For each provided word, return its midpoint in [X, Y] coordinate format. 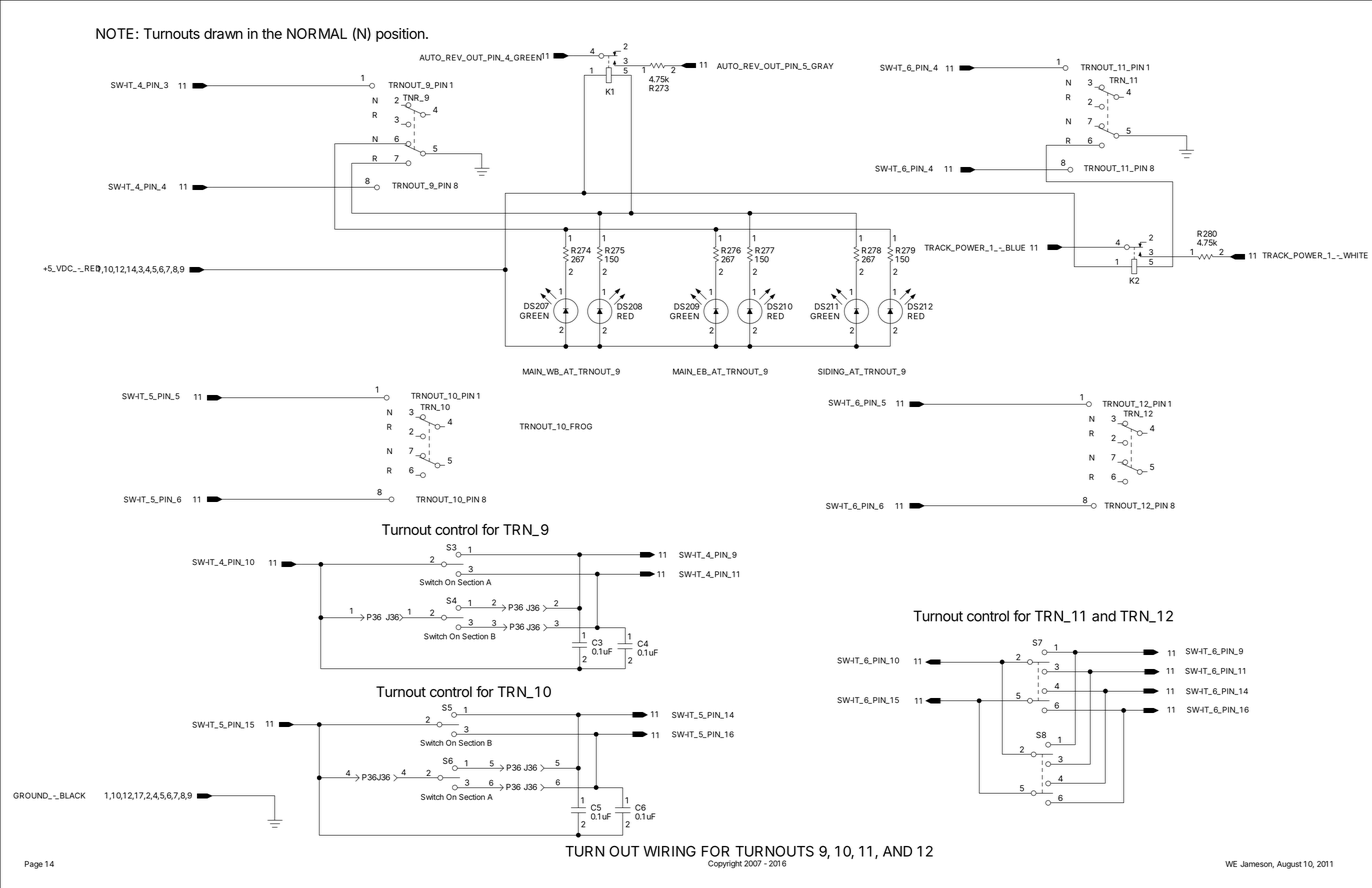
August [1289, 865]
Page [34, 865]
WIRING [669, 851]
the [272, 33]
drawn [223, 33]
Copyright [725, 864]
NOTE [115, 33]
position [400, 35]
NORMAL [317, 33]
